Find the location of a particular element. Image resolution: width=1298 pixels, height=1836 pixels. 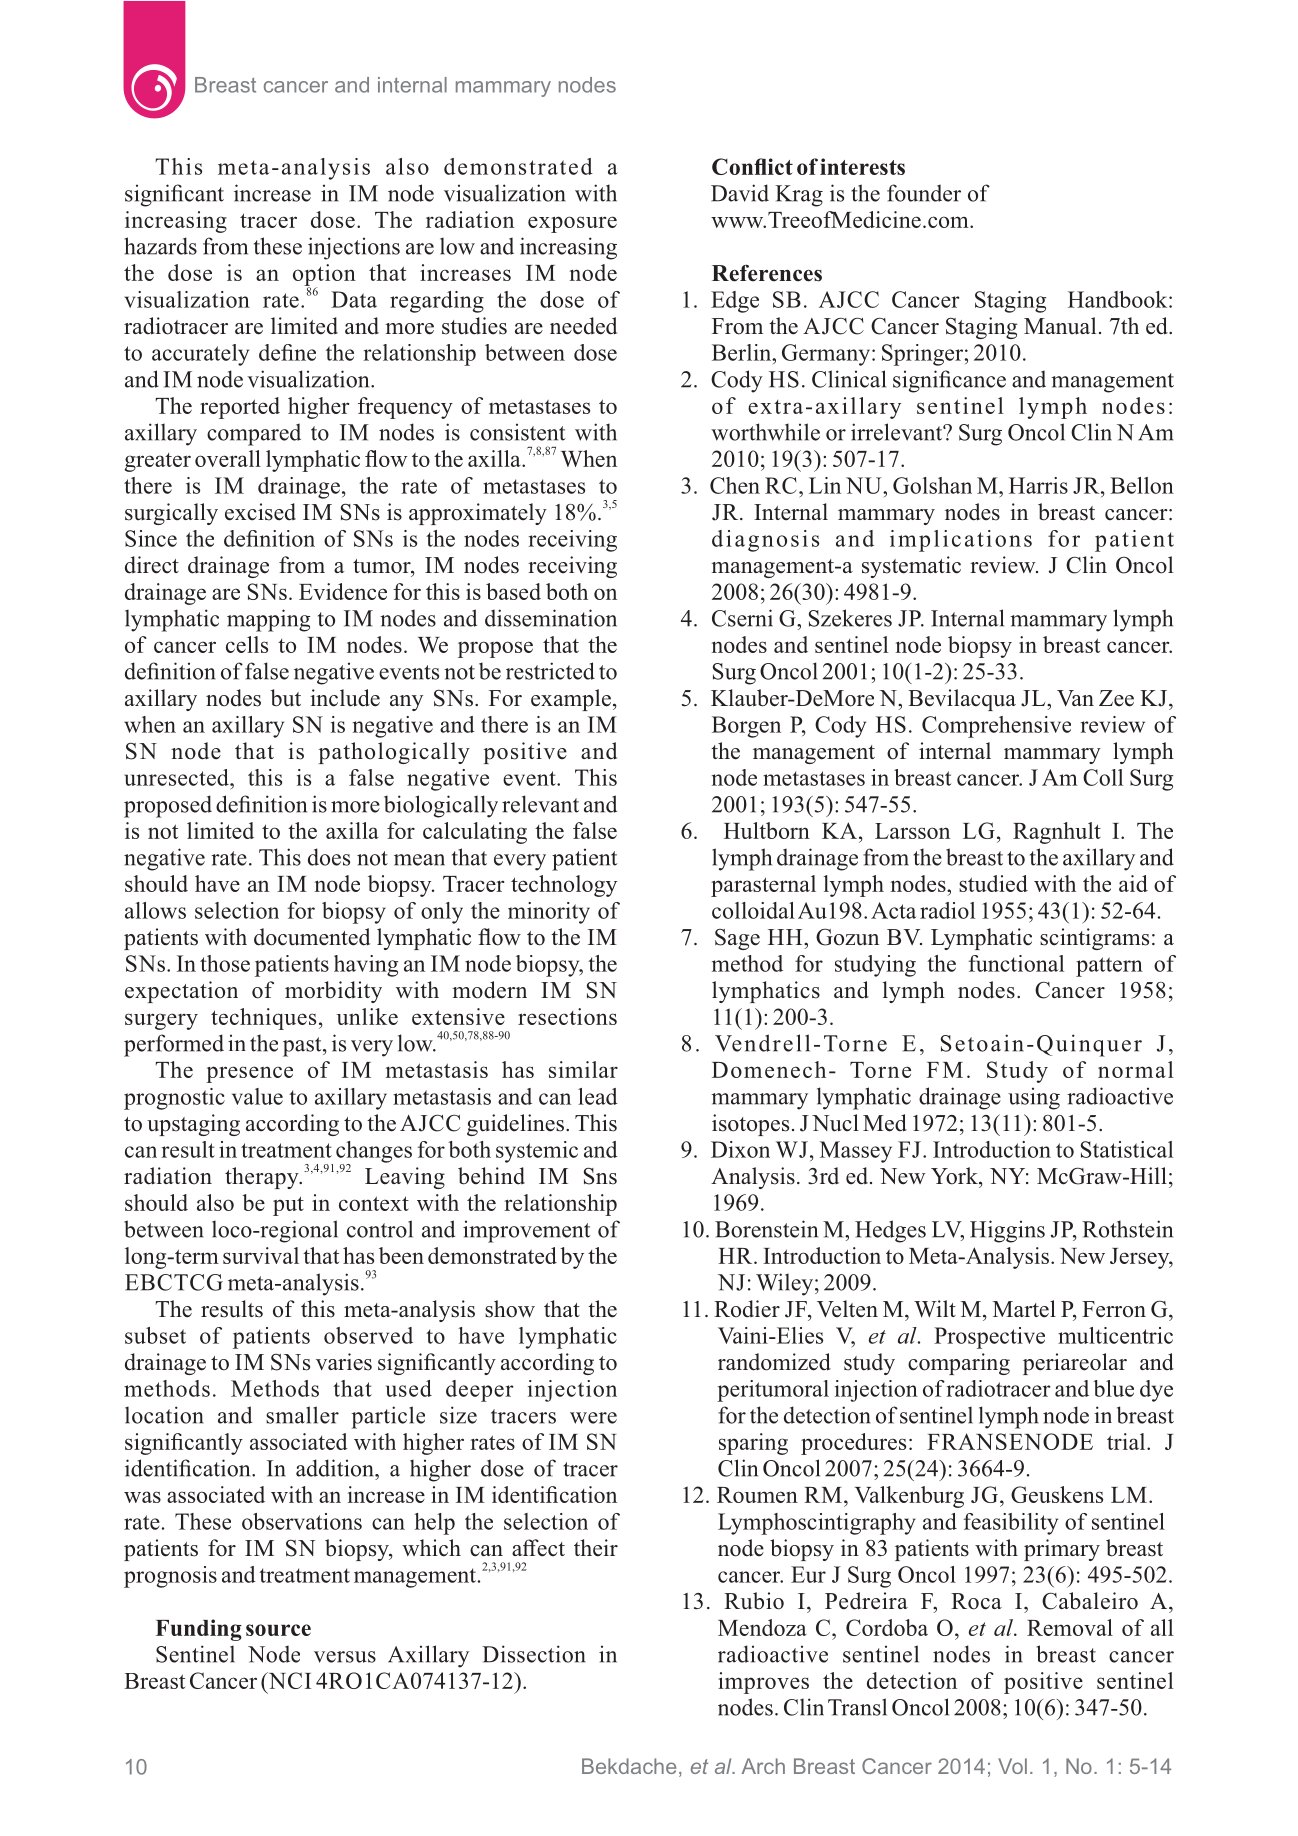

option is located at coordinates (324, 276).
